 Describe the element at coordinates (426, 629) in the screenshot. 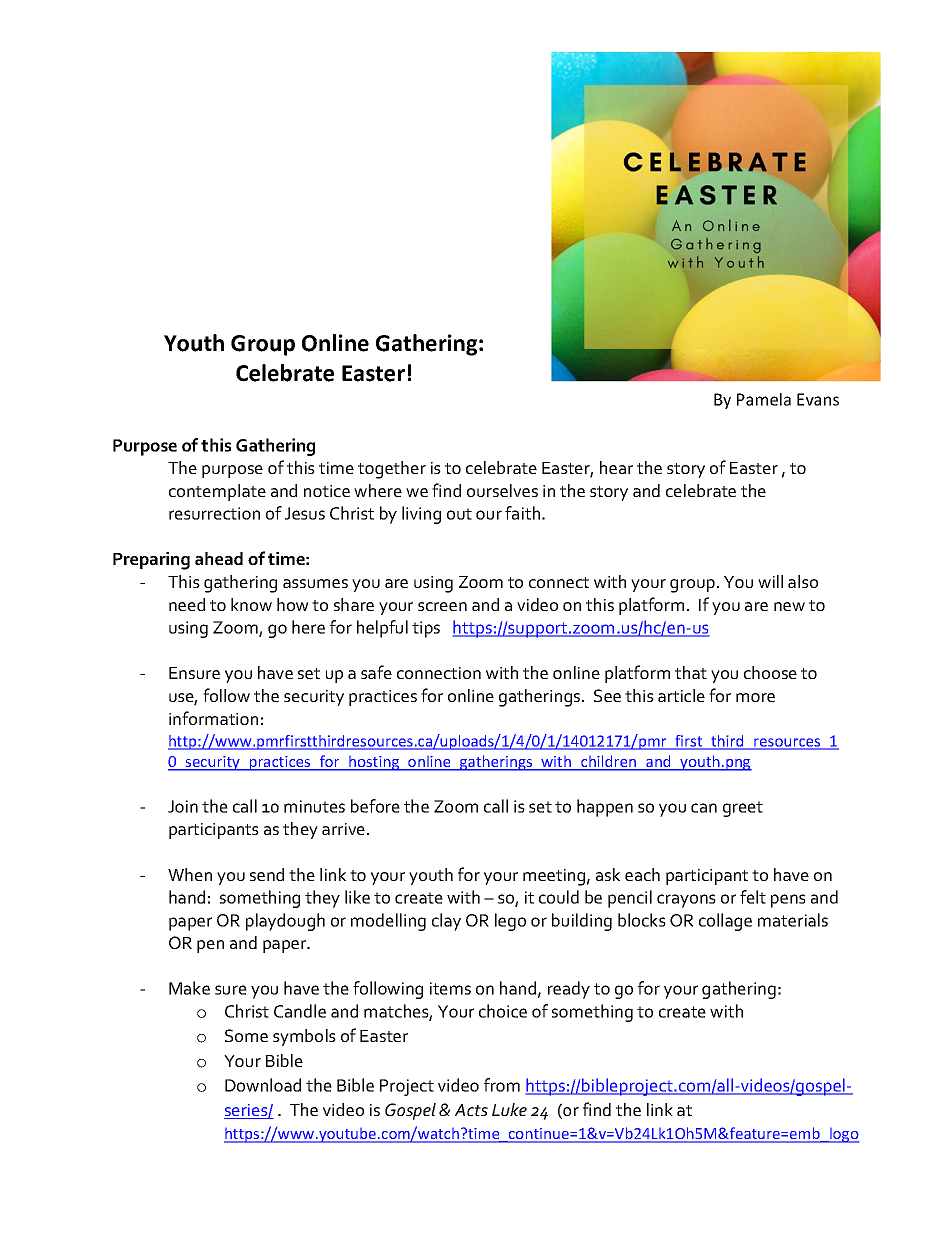

I see `tips` at that location.
